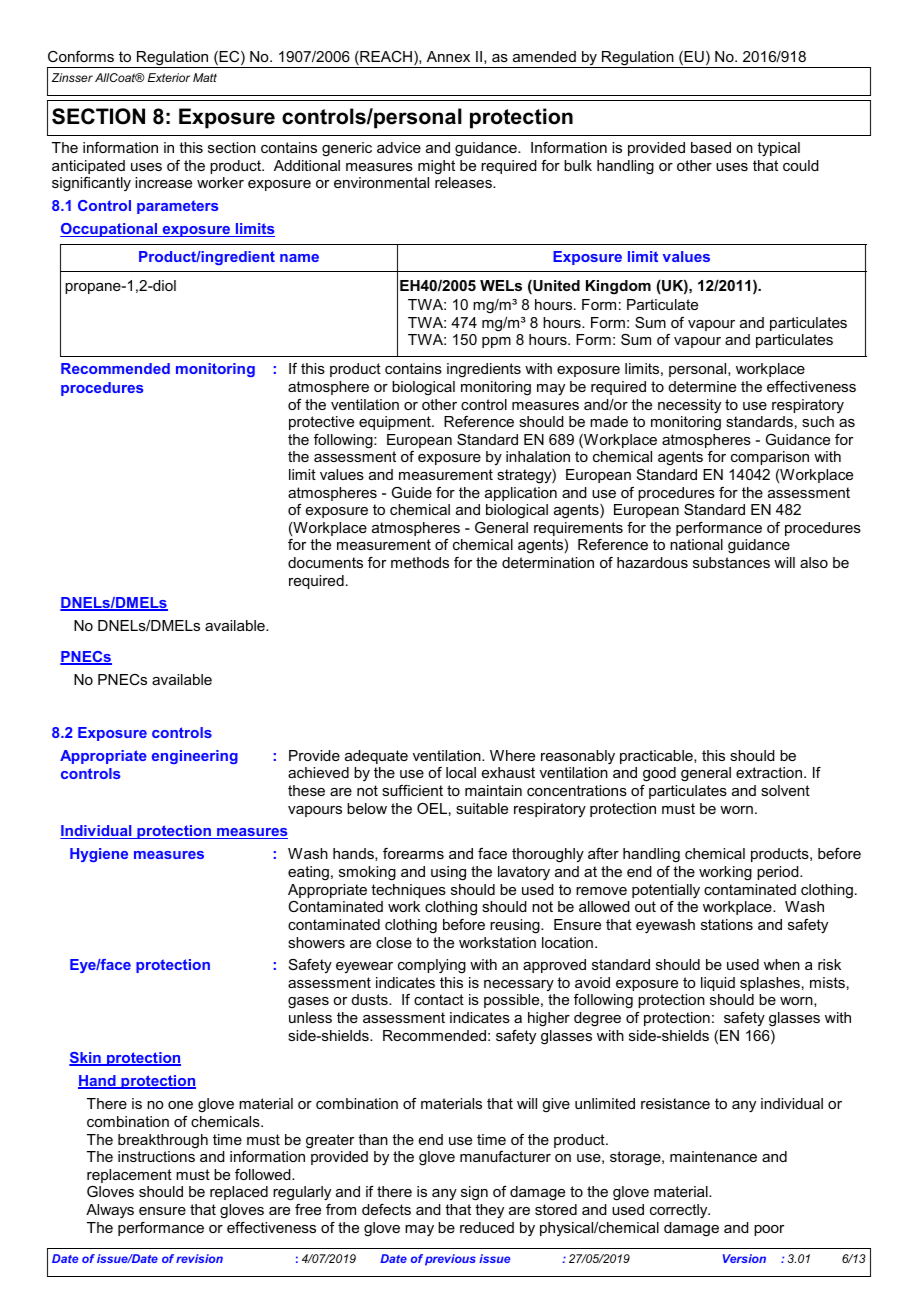  I want to click on Exterior, so click(169, 77).
